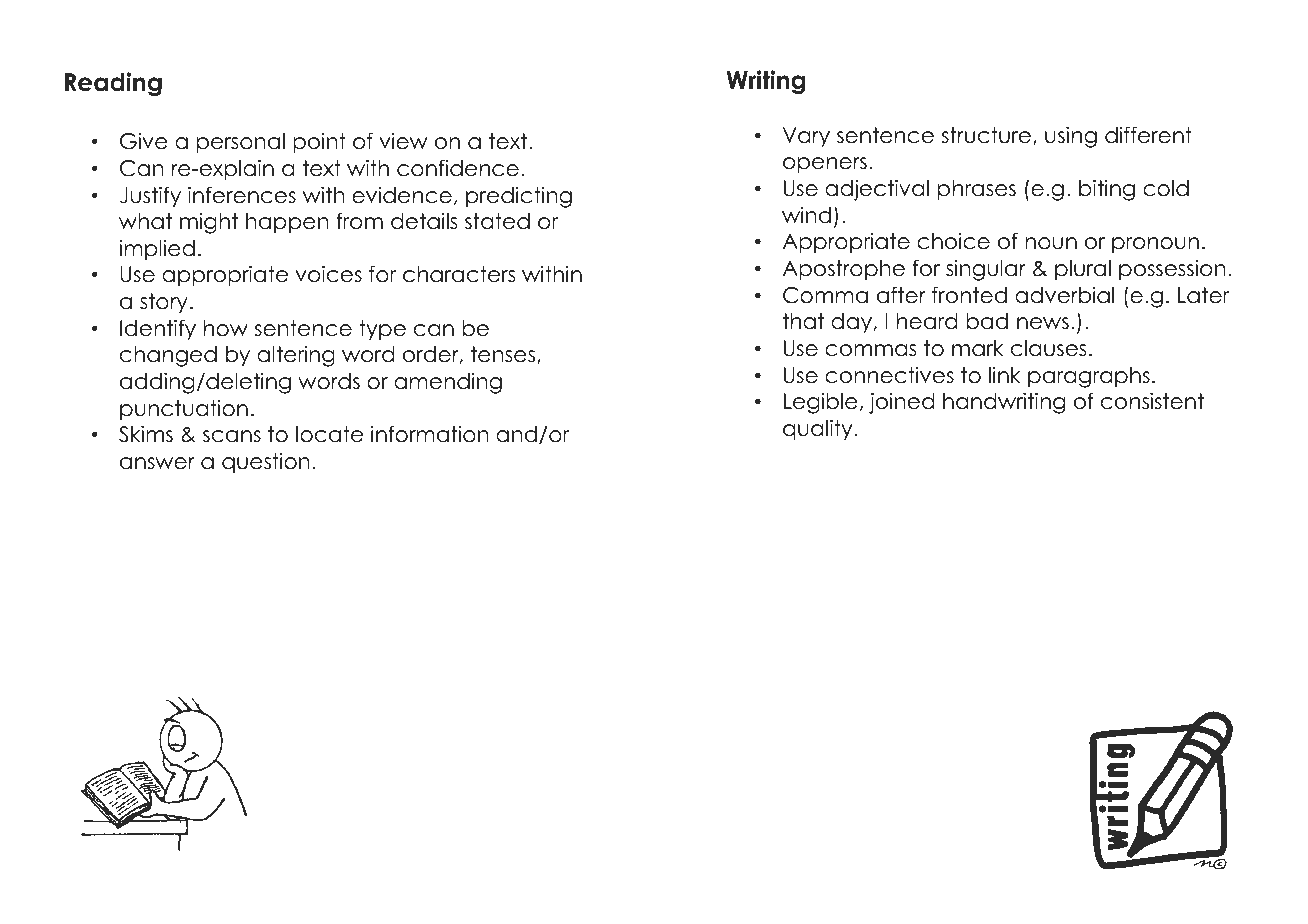 The width and height of the screenshot is (1308, 924). Describe the element at coordinates (819, 430) in the screenshot. I see `quality` at that location.
